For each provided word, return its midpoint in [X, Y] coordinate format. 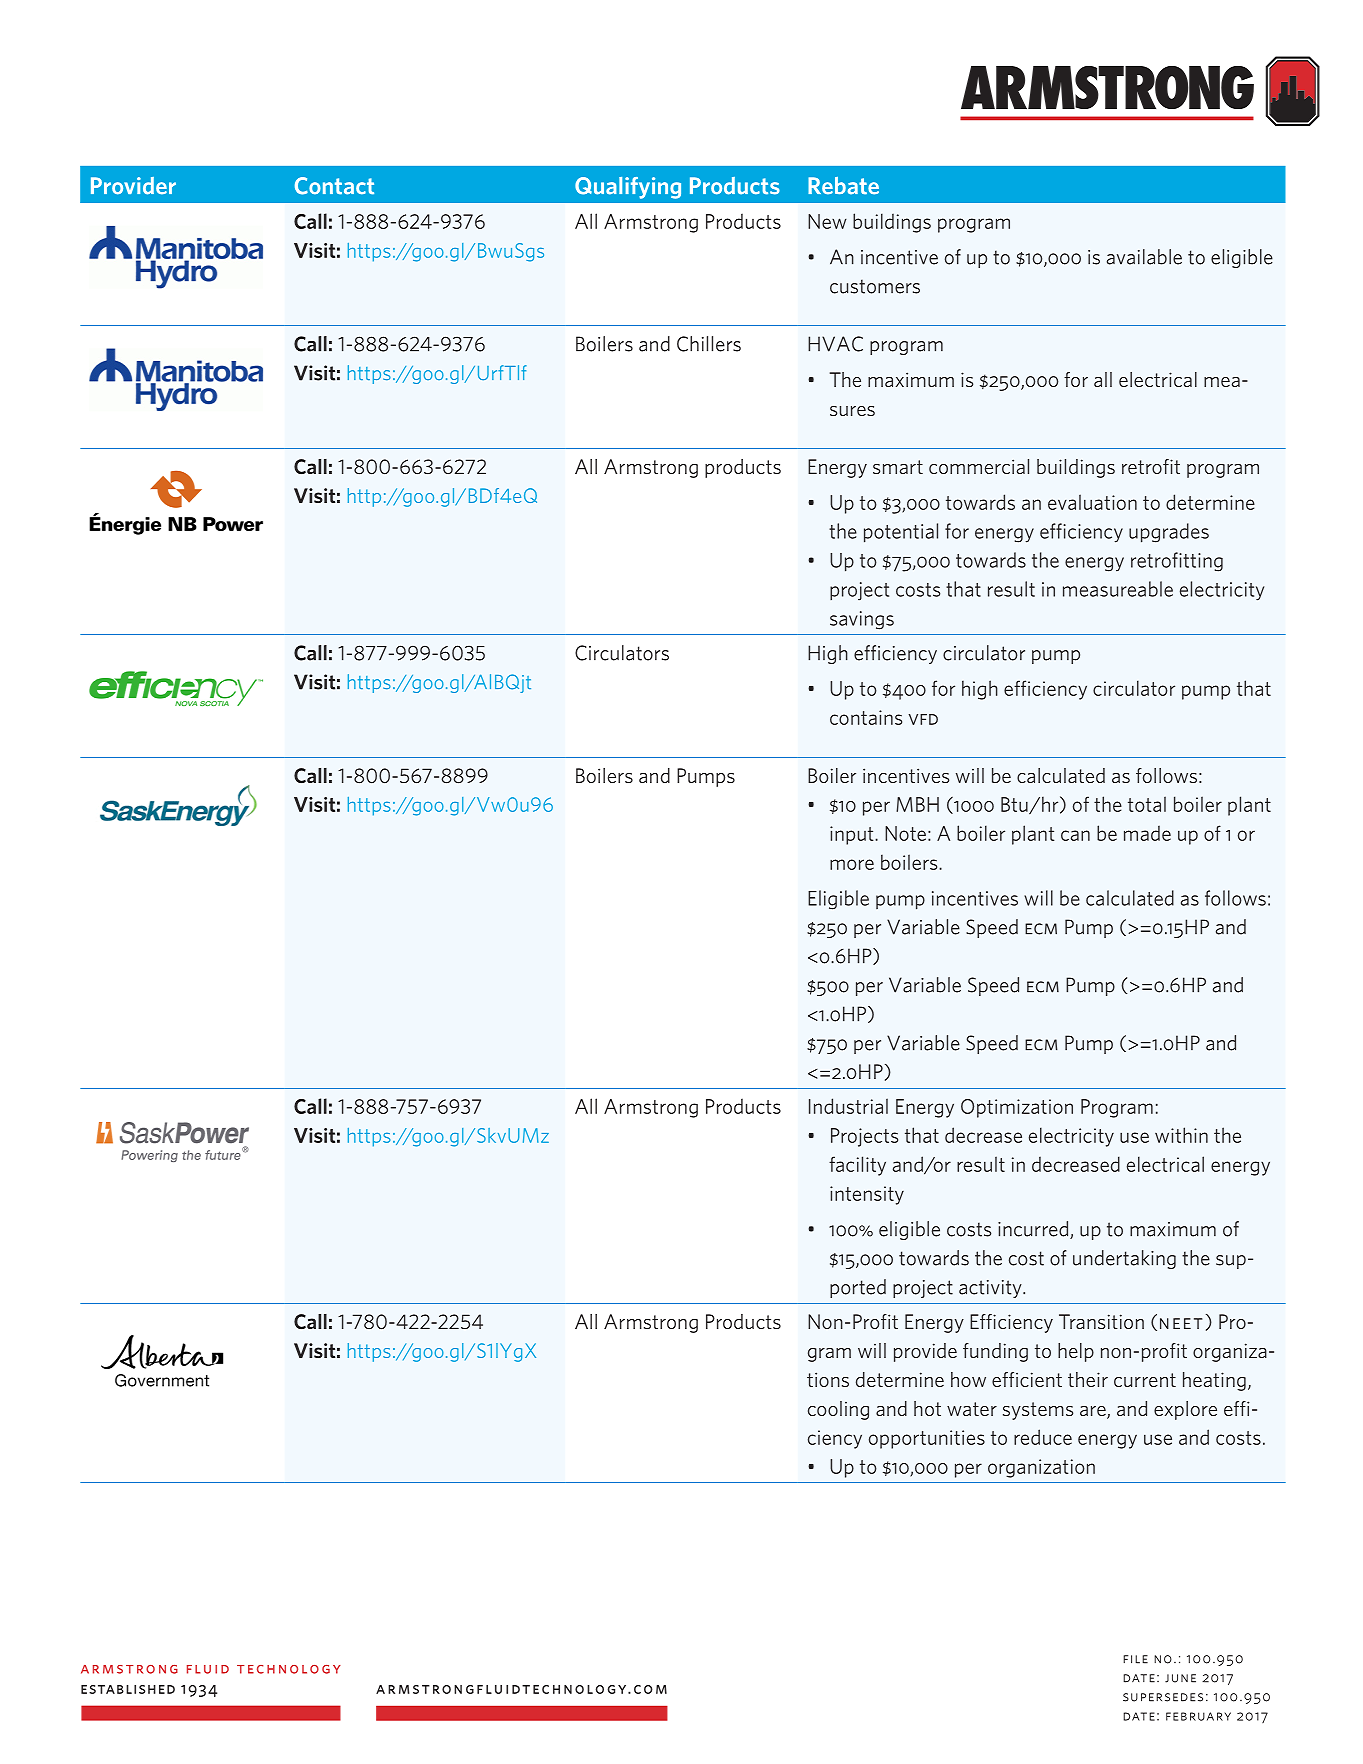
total [1147, 804]
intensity [867, 1195]
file [1135, 1659]
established [128, 1689]
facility [857, 1166]
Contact [334, 186]
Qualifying [628, 188]
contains [866, 717]
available [1144, 257]
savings [862, 620]
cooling [838, 1410]
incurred [1034, 1230]
